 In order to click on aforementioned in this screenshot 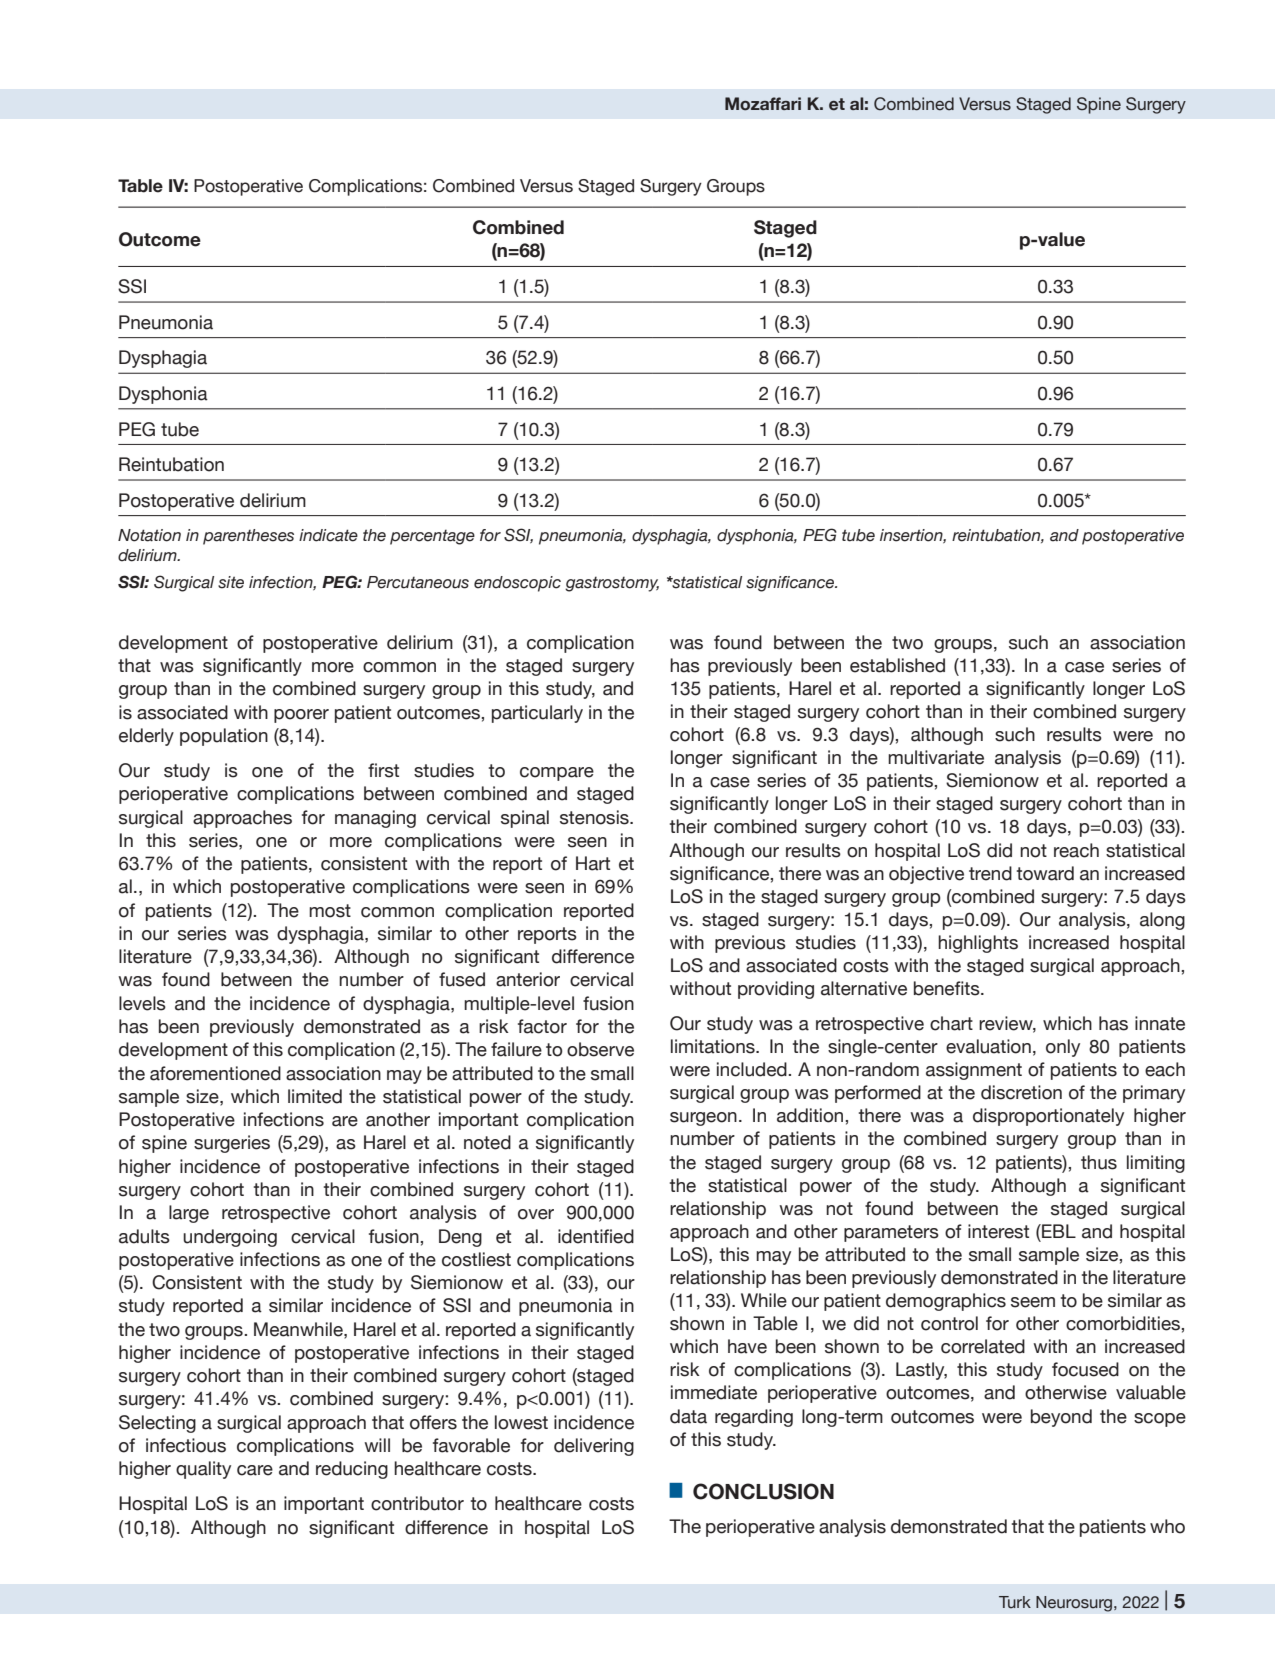, I will do `click(215, 1073)`.
